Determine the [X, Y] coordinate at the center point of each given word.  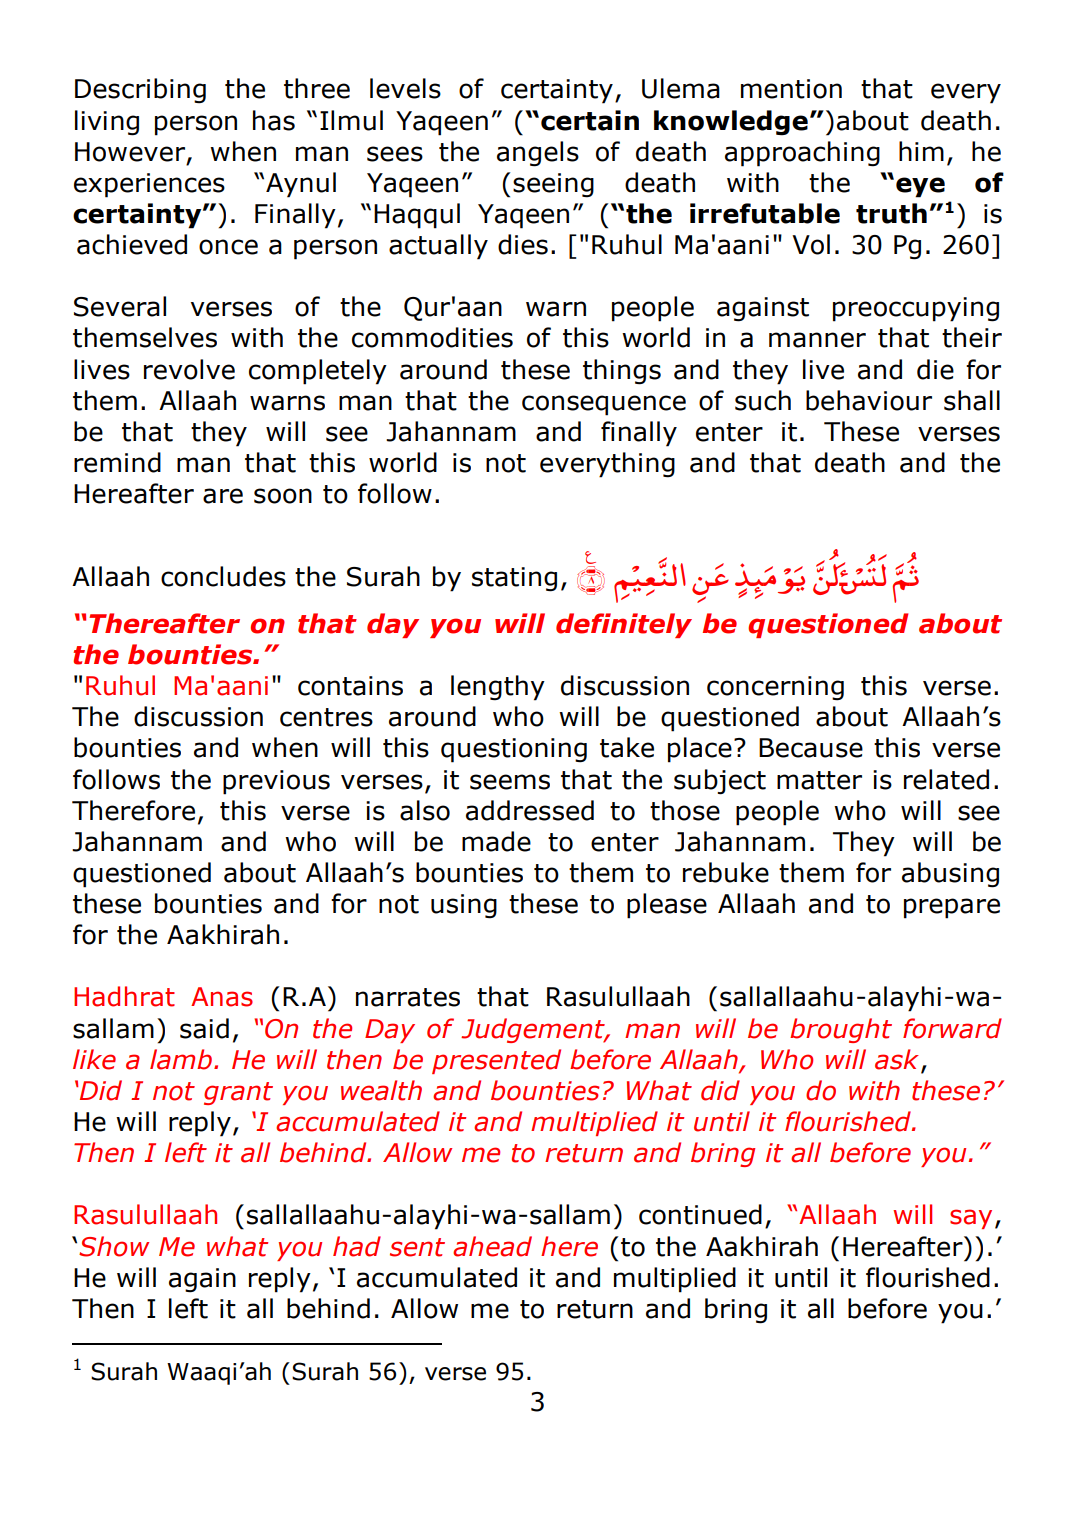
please [667, 906]
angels [538, 154]
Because [811, 748]
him [921, 151]
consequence [604, 405]
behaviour [869, 400]
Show [114, 1246]
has [274, 120]
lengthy [498, 688]
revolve [189, 369]
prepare [952, 908]
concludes [223, 576]
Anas [222, 997]
